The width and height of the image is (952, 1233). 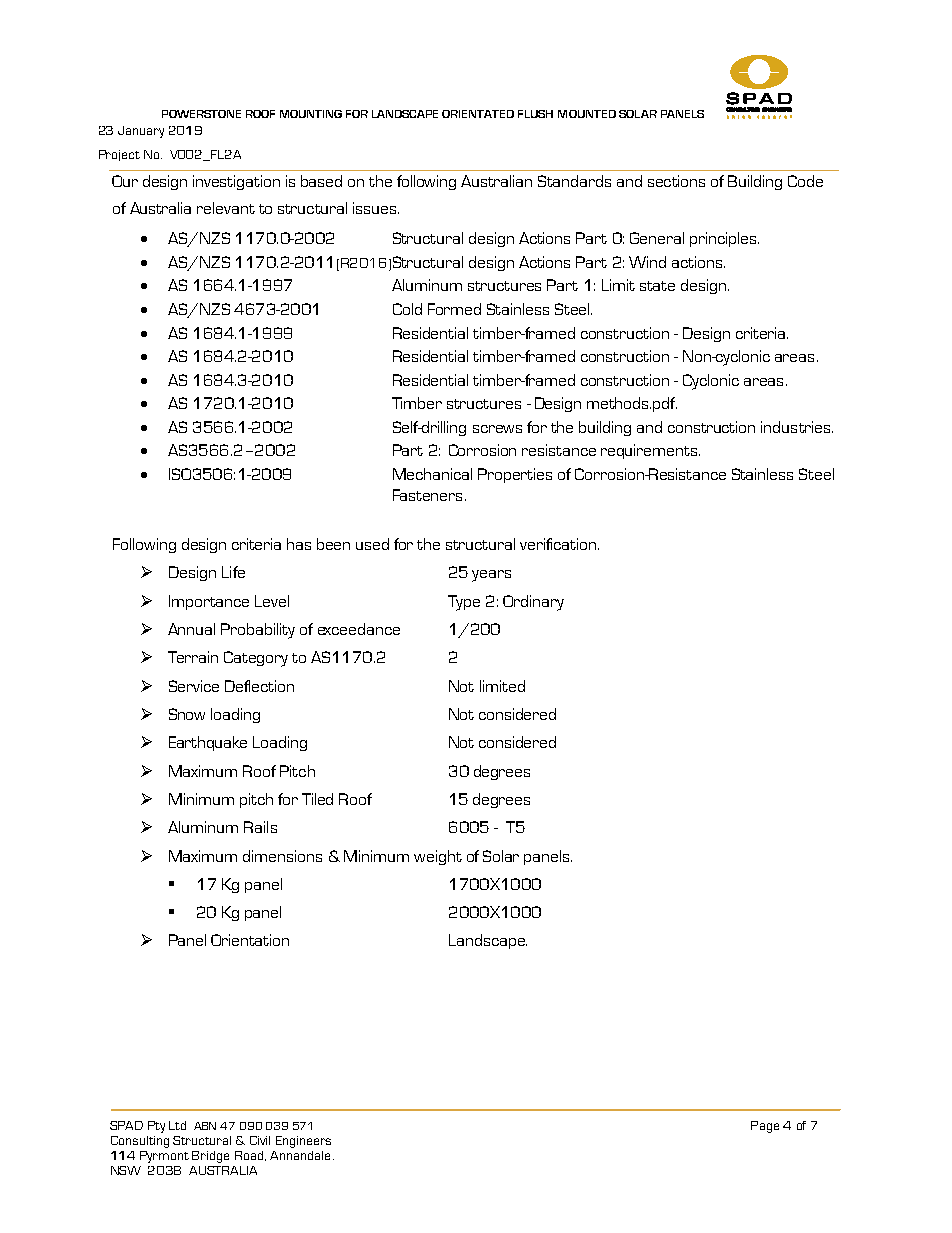 What do you see at coordinates (464, 603) in the image?
I see `Type` at bounding box center [464, 603].
